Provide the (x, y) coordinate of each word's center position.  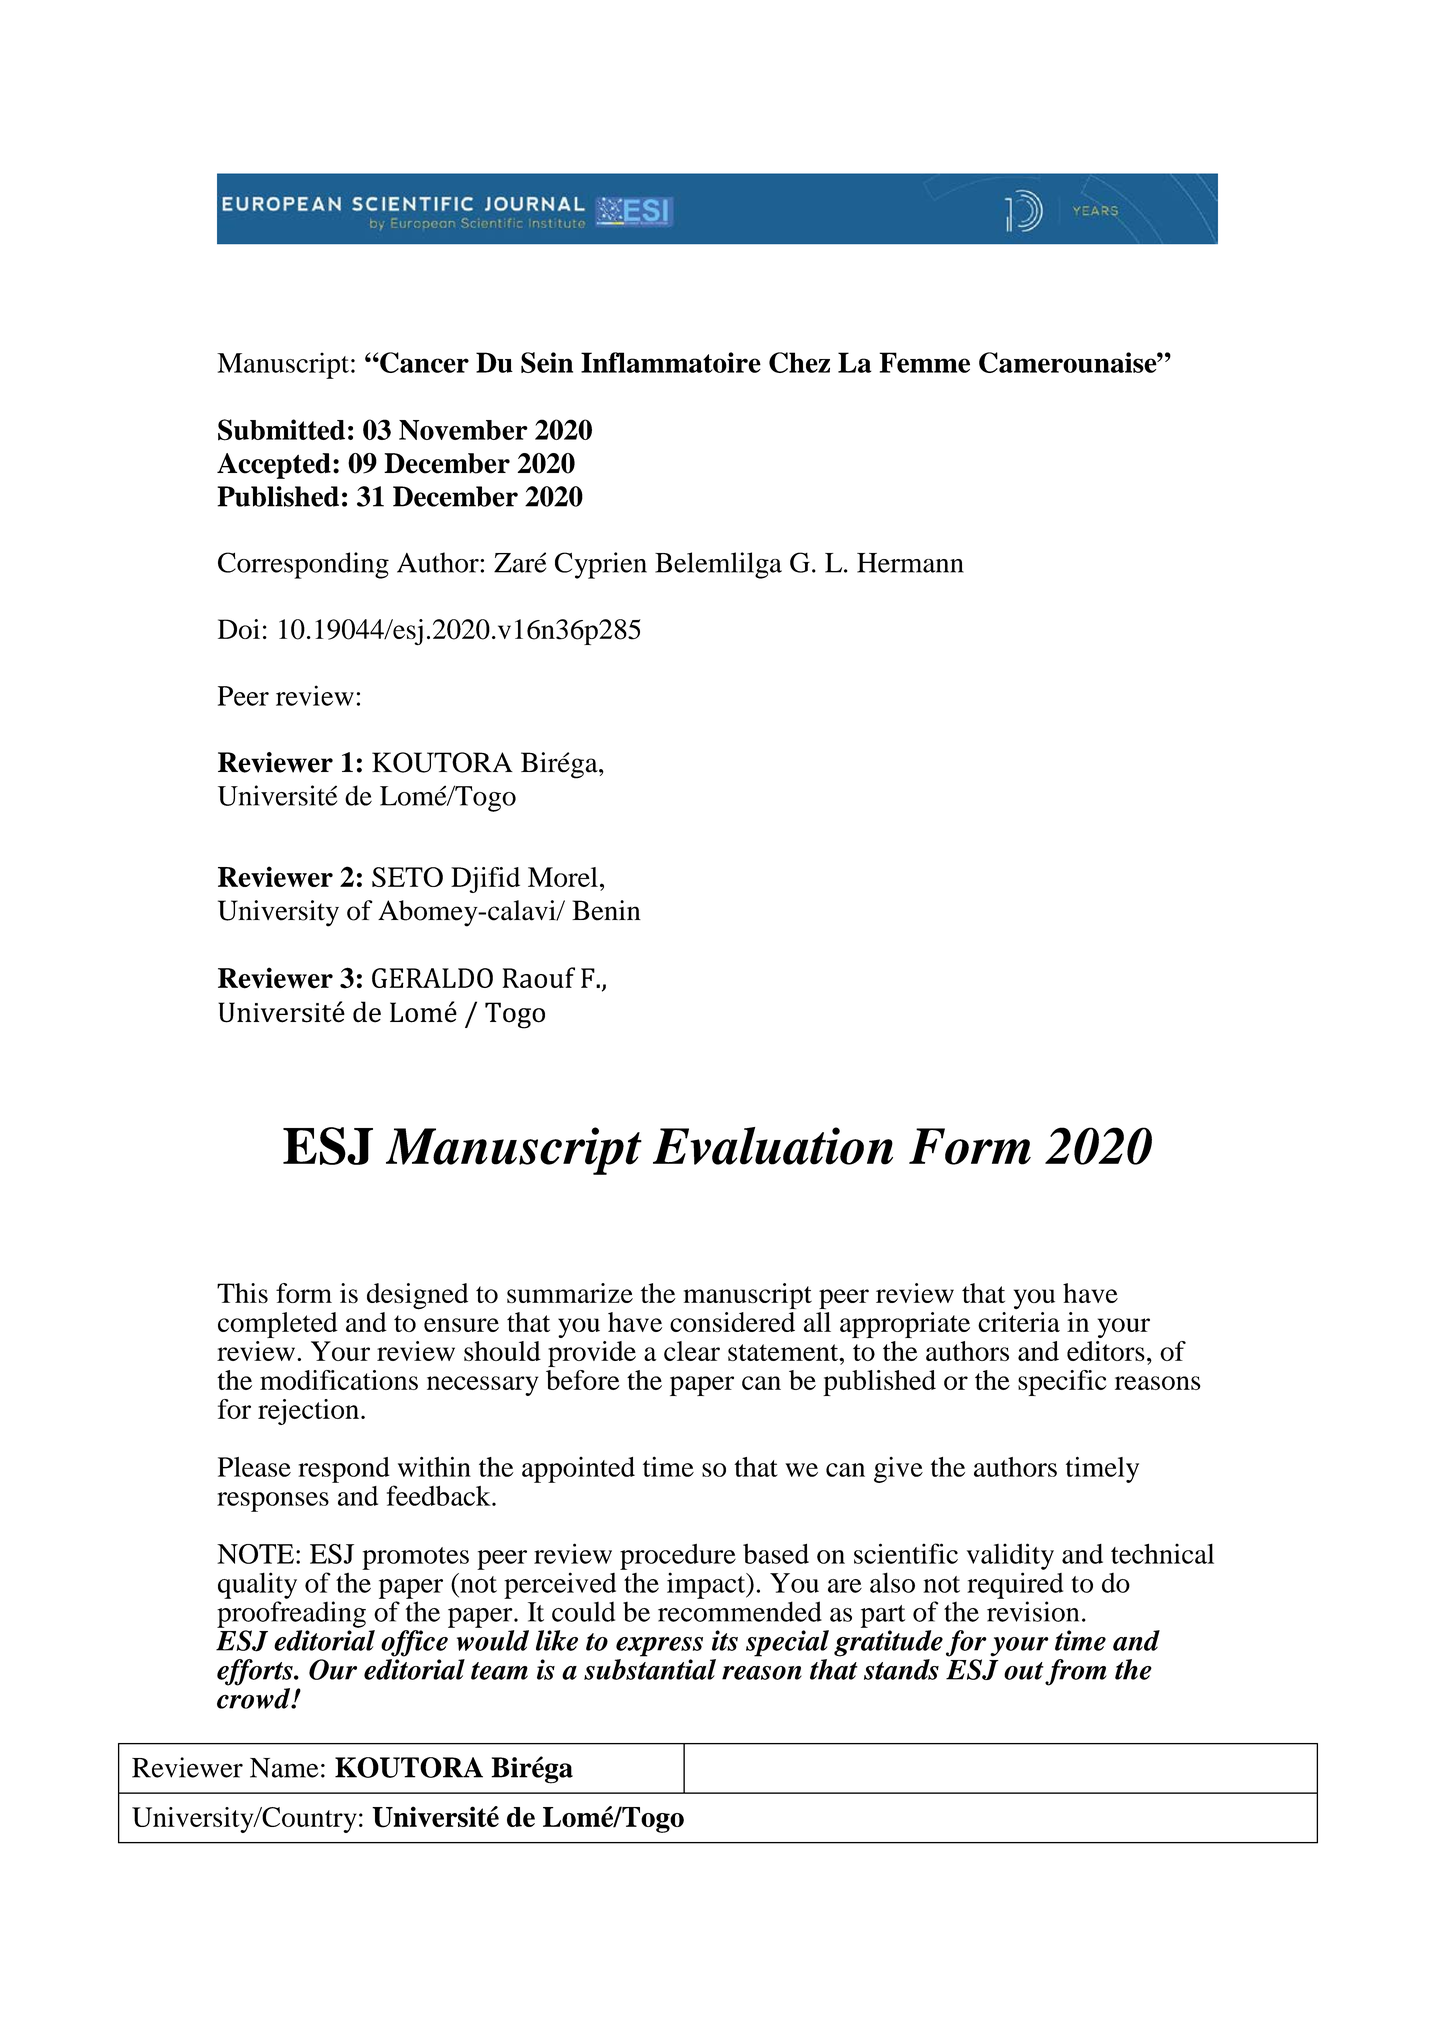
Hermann (910, 563)
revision (1033, 1611)
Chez (799, 362)
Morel (563, 877)
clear (692, 1351)
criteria (1019, 1322)
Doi (239, 629)
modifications (339, 1380)
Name (284, 1768)
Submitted (281, 430)
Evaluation (773, 1146)
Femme (924, 362)
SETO (407, 877)
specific (1062, 1383)
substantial (650, 1669)
